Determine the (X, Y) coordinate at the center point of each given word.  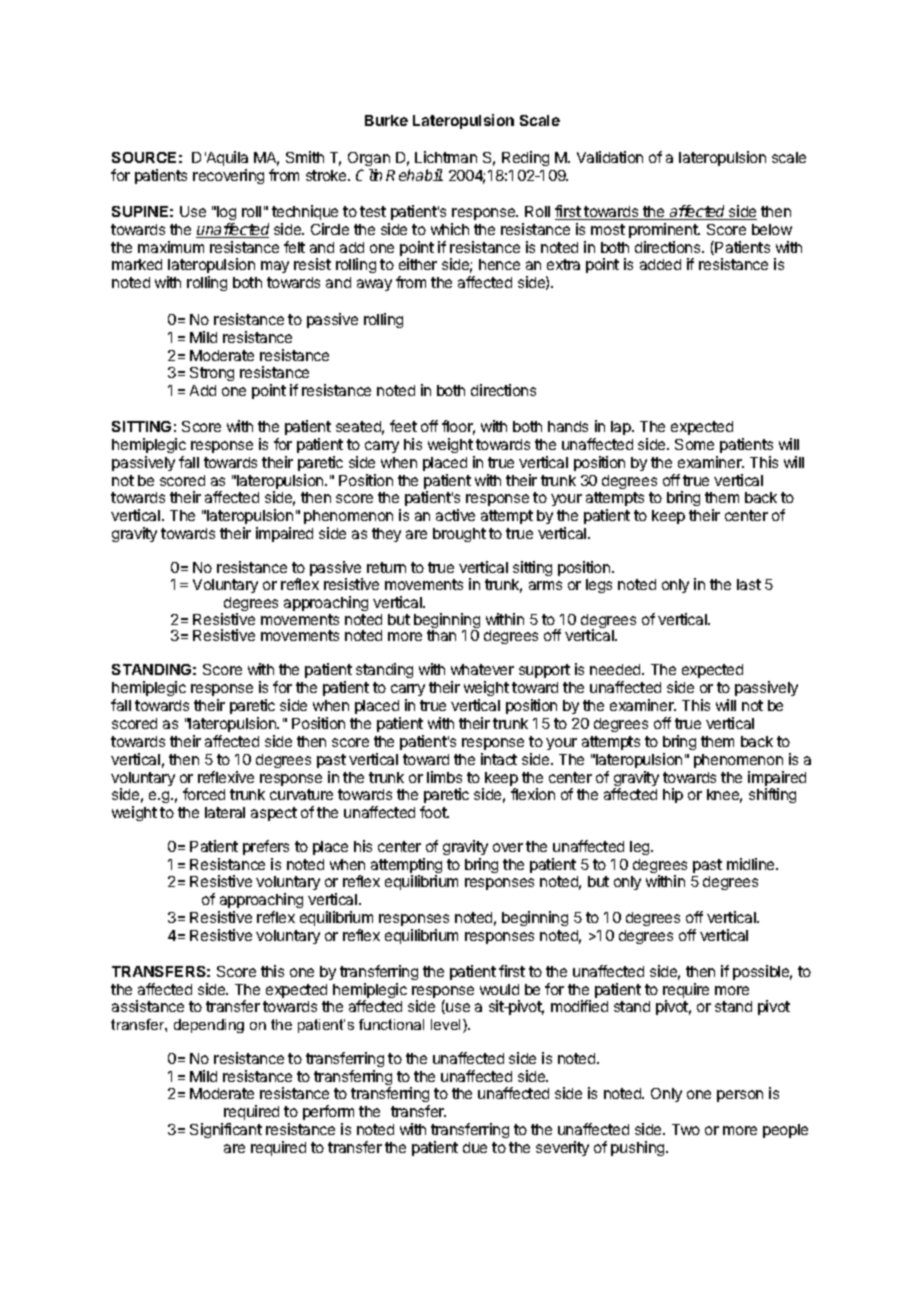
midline (752, 864)
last (749, 584)
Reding (525, 158)
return (386, 567)
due (475, 1147)
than (441, 635)
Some (694, 444)
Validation (610, 157)
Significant (226, 1130)
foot (434, 812)
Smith (305, 157)
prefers (266, 847)
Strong (212, 374)
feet (403, 426)
